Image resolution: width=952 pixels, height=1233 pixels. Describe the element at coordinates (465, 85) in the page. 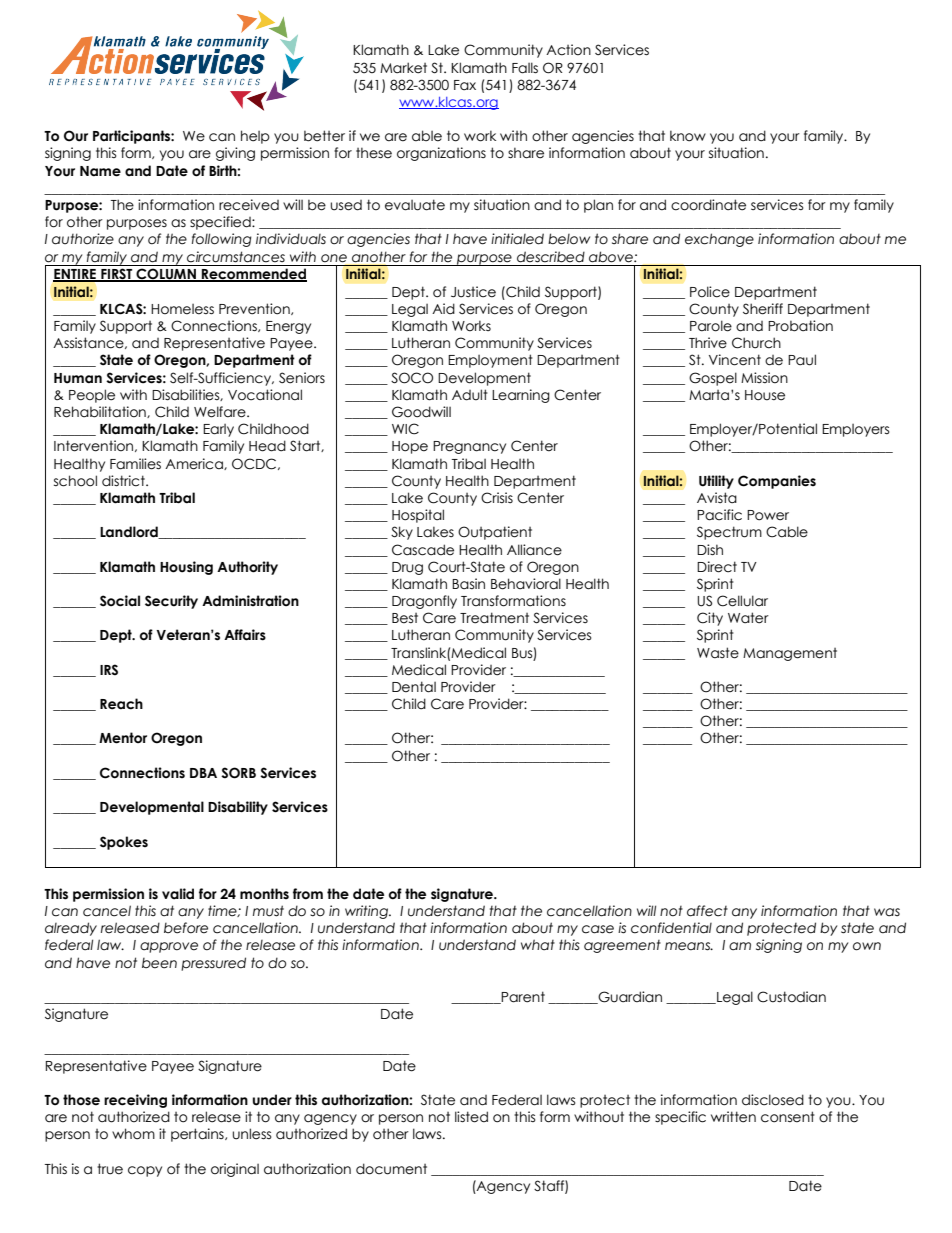

I see `Fax` at that location.
